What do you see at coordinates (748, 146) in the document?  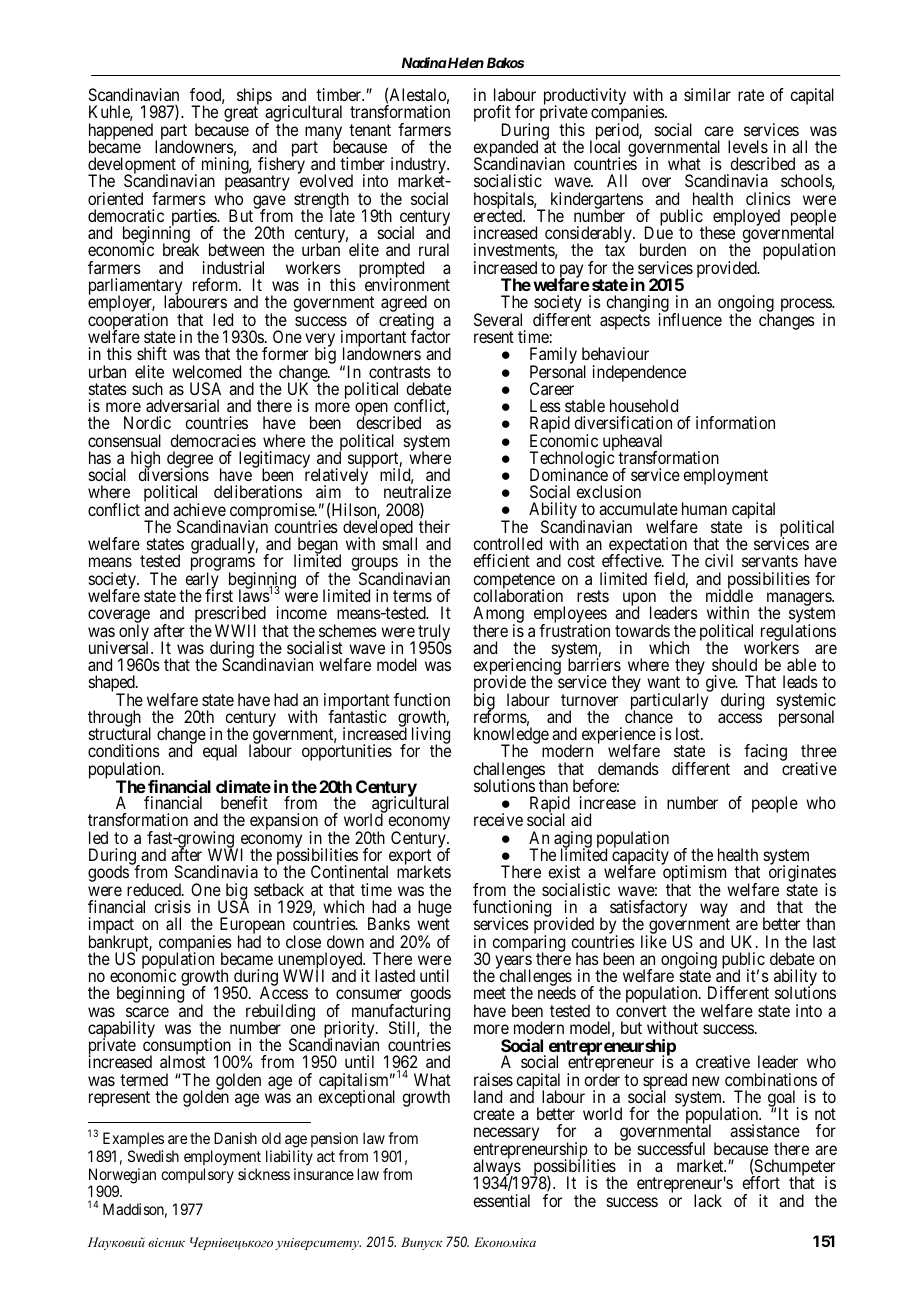 I see `levels` at bounding box center [748, 146].
